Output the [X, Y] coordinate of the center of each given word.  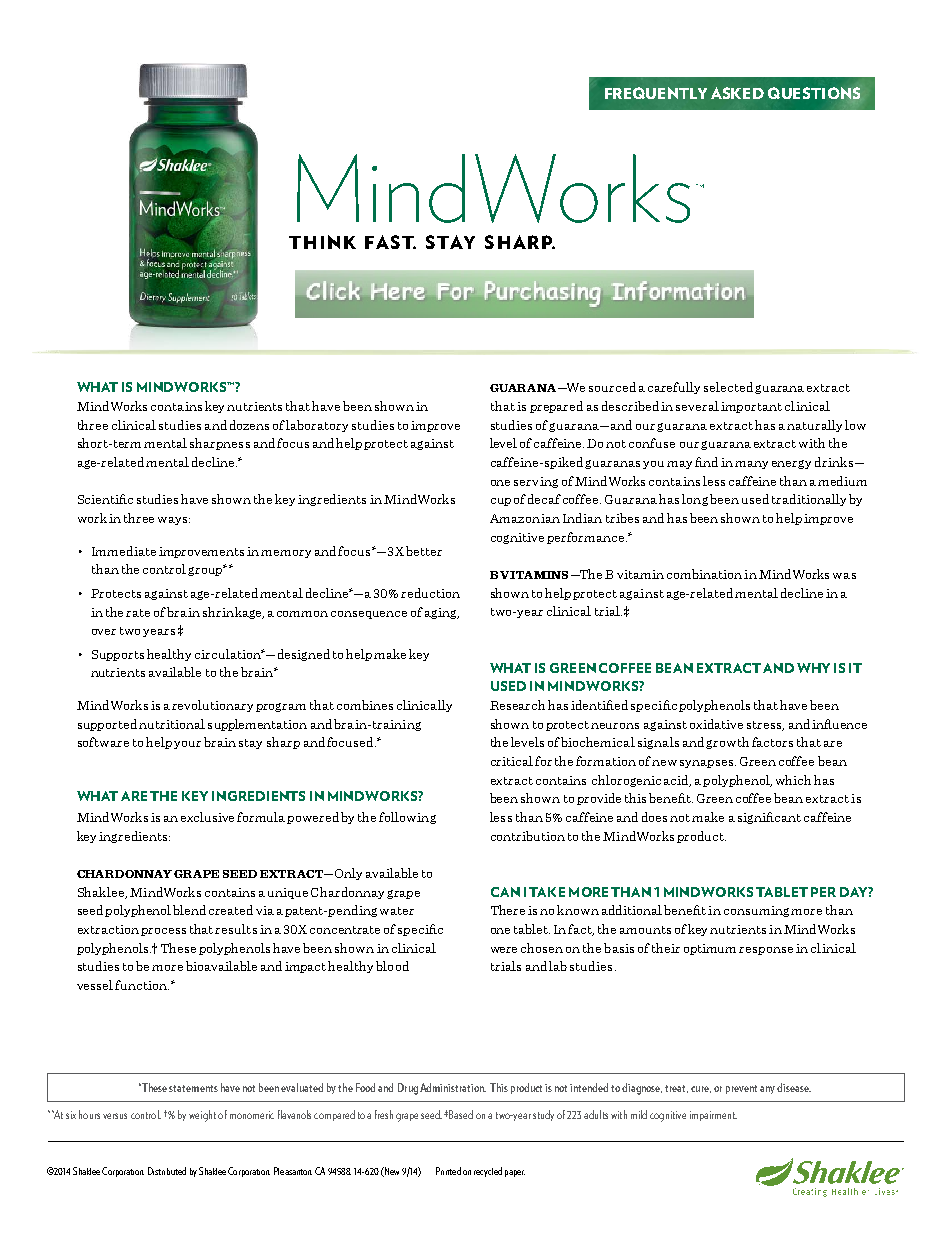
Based [461, 1114]
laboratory [317, 426]
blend [189, 910]
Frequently [656, 93]
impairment [713, 1116]
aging [442, 613]
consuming [758, 911]
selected [728, 387]
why [813, 668]
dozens [249, 425]
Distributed [167, 1171]
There [508, 910]
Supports [118, 655]
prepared [556, 407]
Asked [737, 93]
